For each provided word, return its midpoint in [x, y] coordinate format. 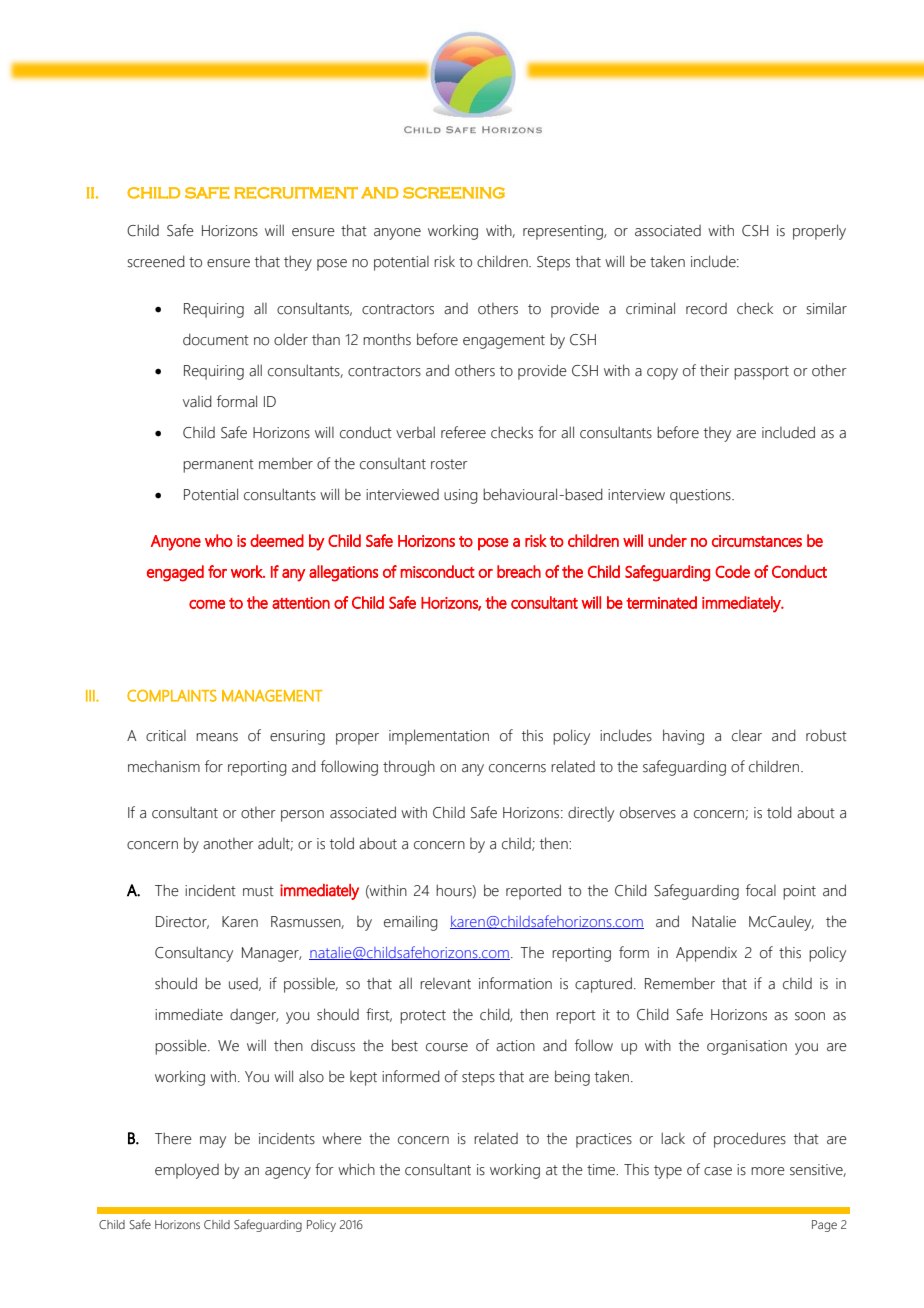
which [356, 1169]
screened [156, 261]
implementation [439, 737]
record [706, 309]
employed [187, 1171]
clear [747, 736]
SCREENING [454, 193]
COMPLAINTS [172, 696]
